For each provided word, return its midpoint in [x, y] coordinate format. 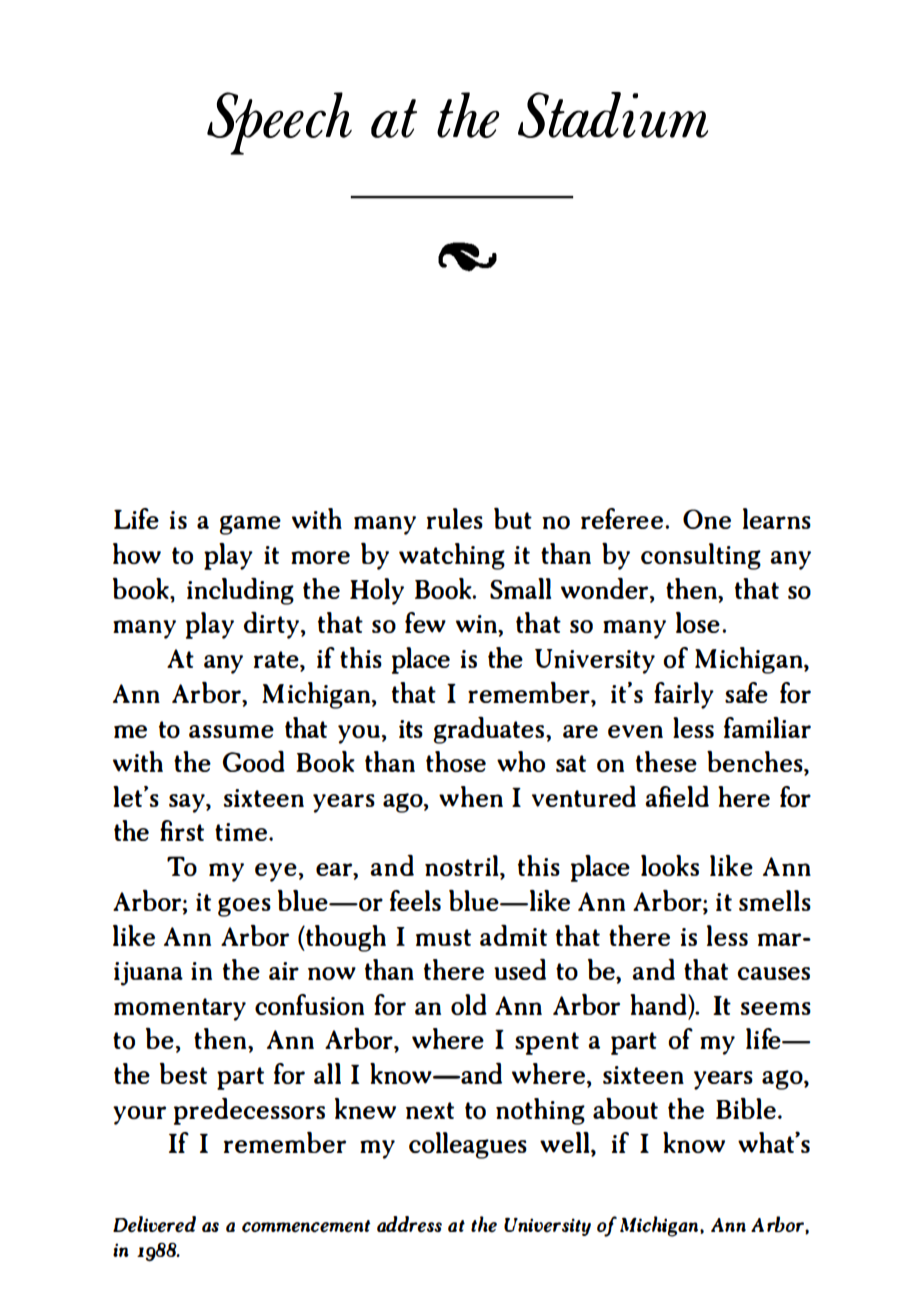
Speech [279, 123]
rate [277, 659]
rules [455, 518]
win [477, 624]
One [707, 519]
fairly [684, 695]
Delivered [154, 1224]
